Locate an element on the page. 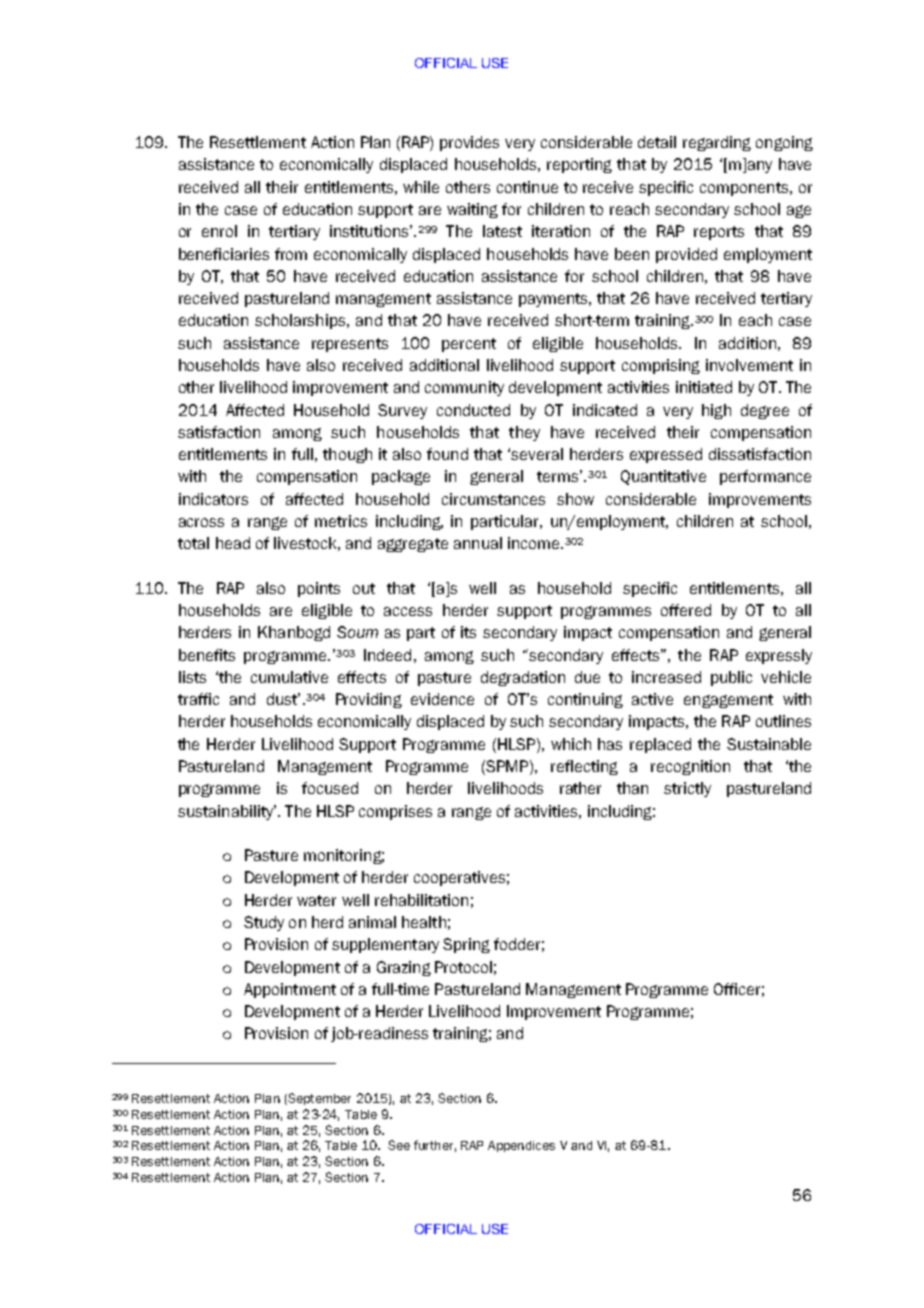  conducted is located at coordinates (473, 410).
